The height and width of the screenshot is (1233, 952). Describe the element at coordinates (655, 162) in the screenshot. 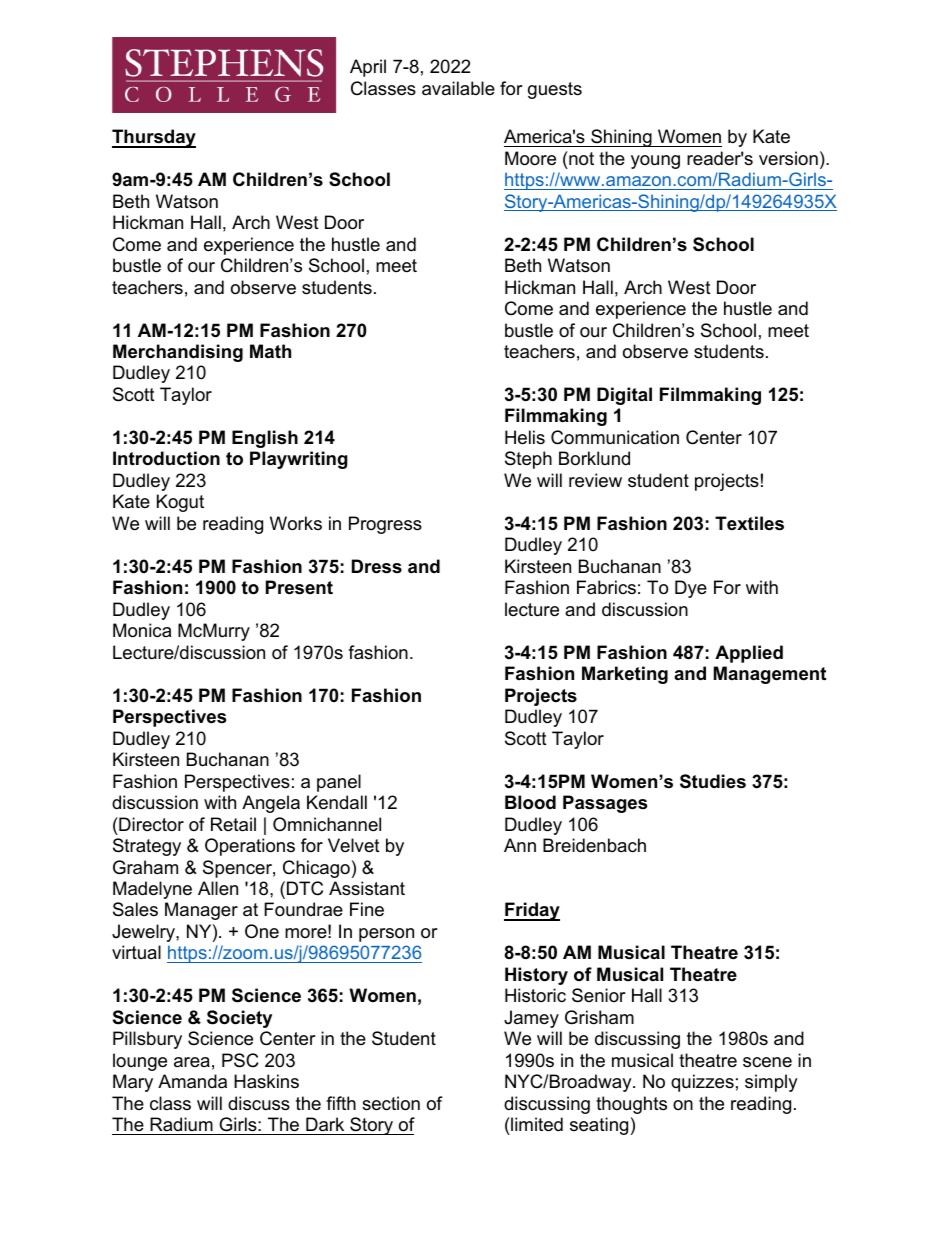

I see `young` at that location.
